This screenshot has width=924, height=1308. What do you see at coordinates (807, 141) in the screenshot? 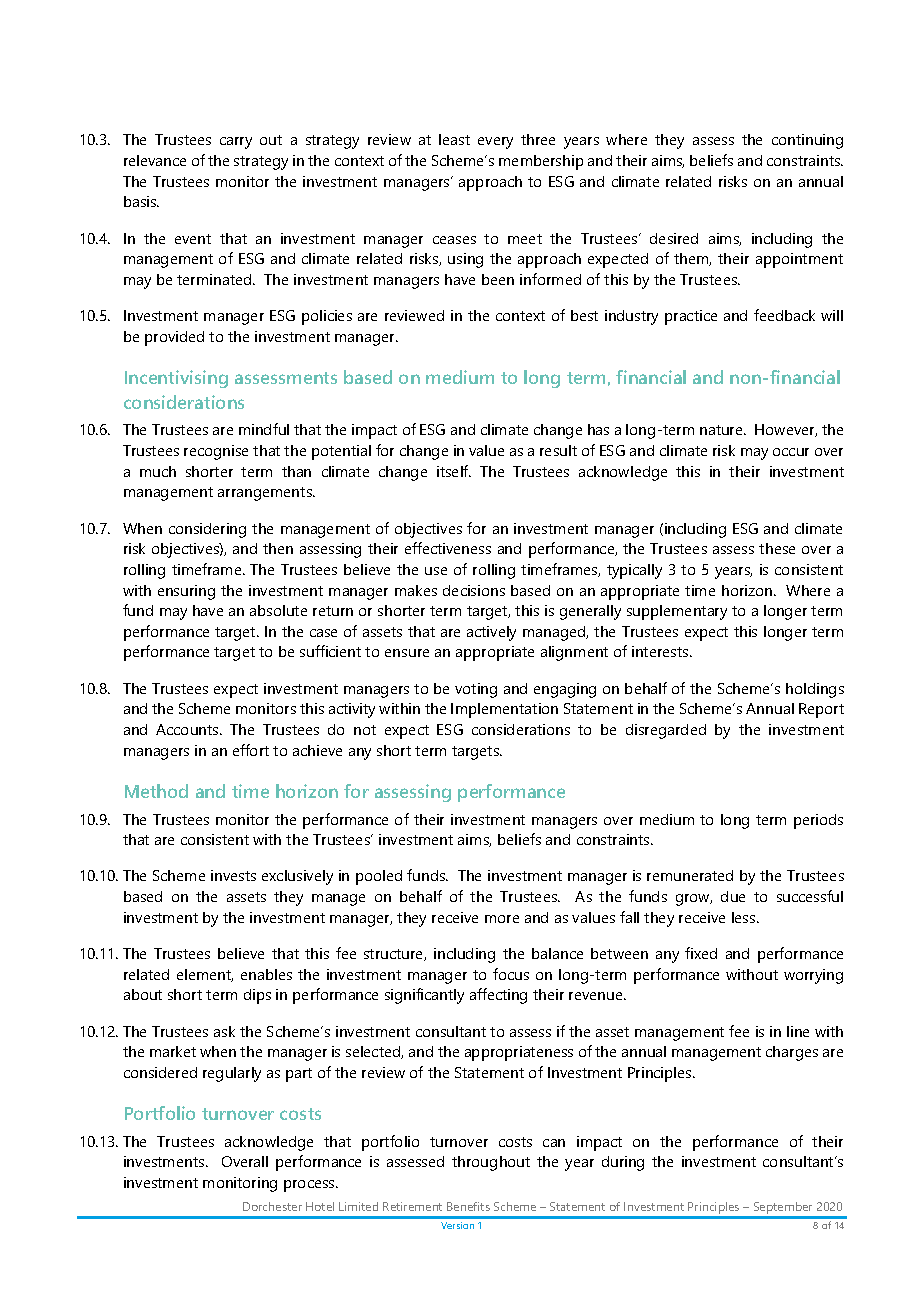
I see `continuing` at bounding box center [807, 141].
